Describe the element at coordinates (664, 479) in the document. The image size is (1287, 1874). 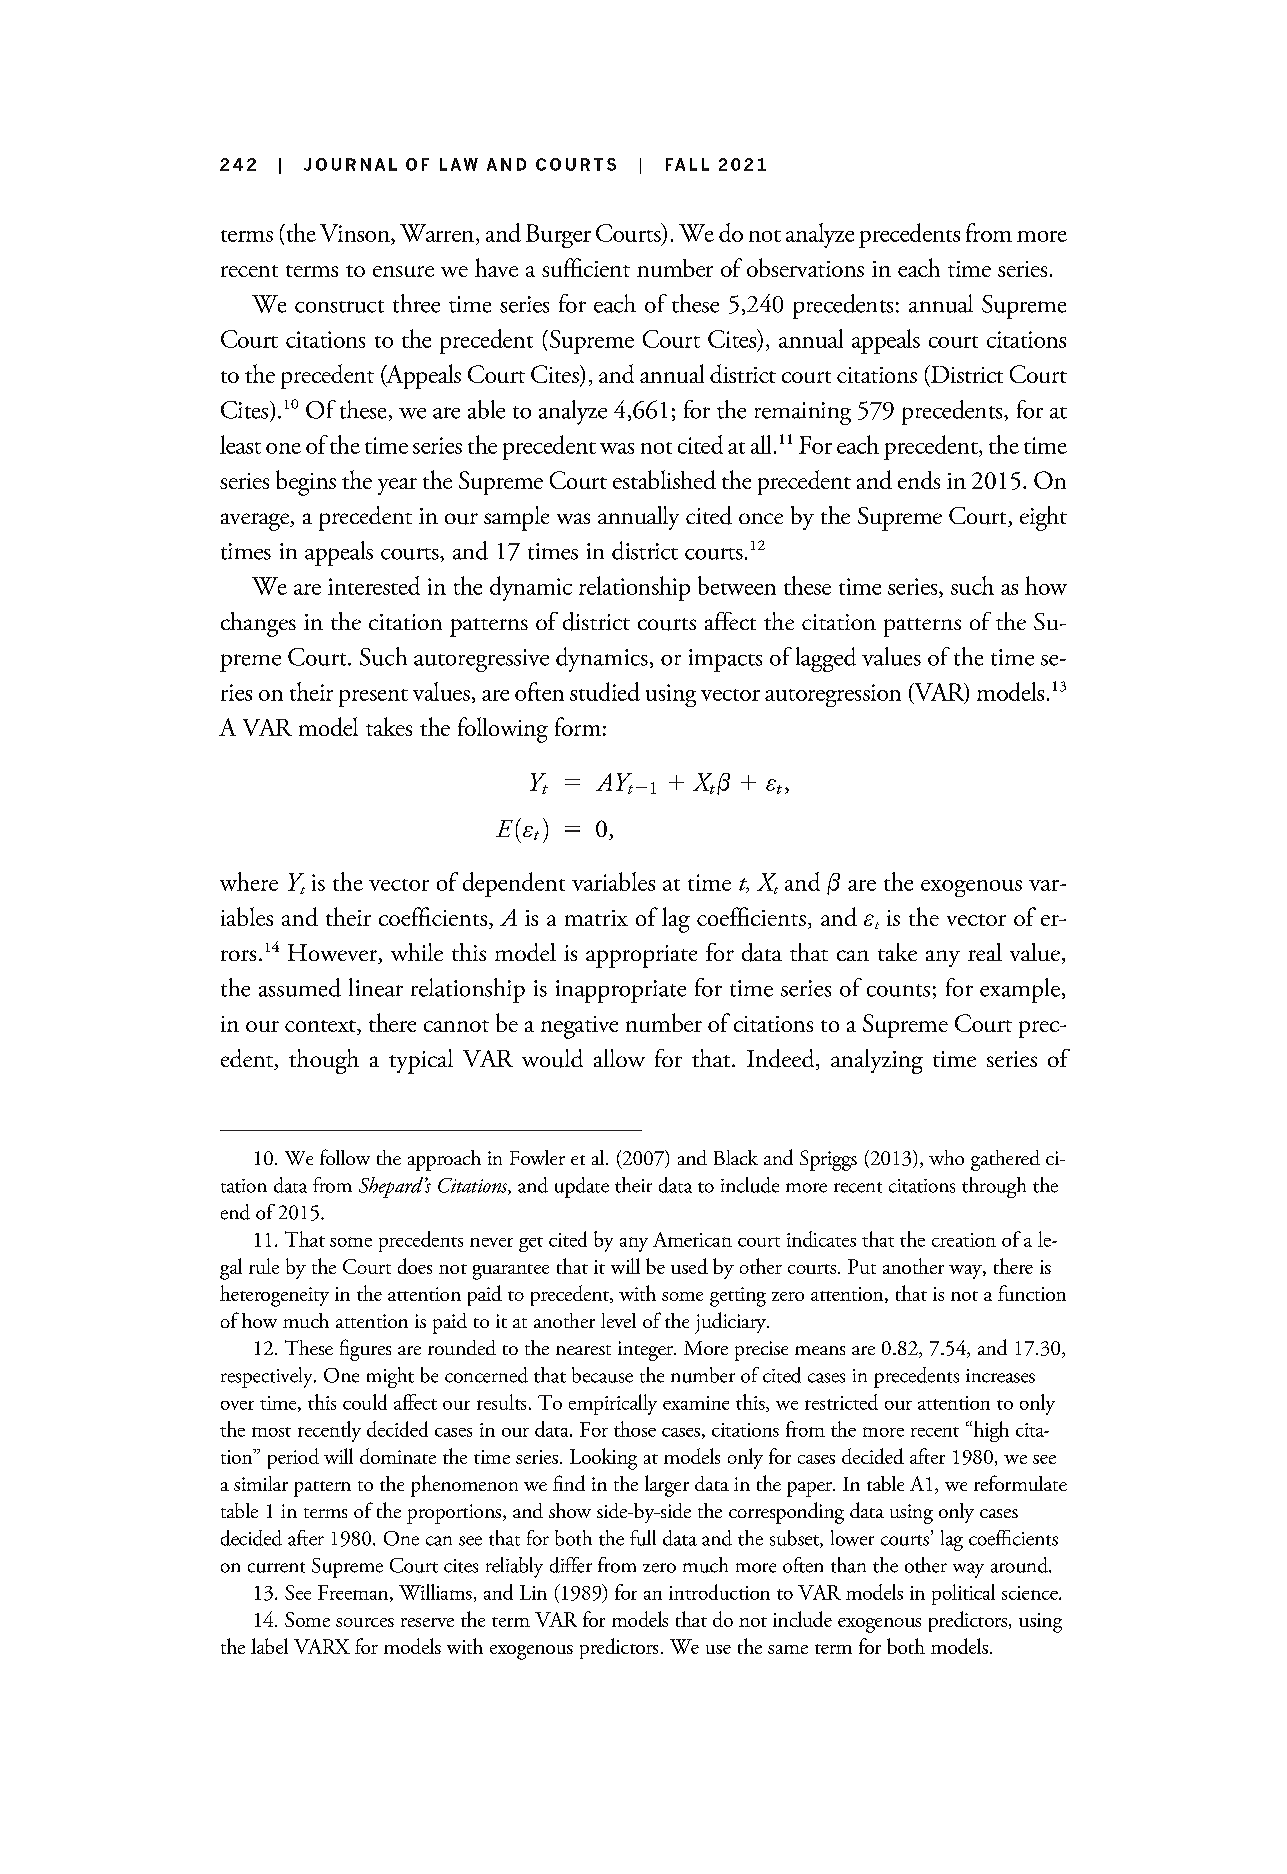
I see `established` at that location.
